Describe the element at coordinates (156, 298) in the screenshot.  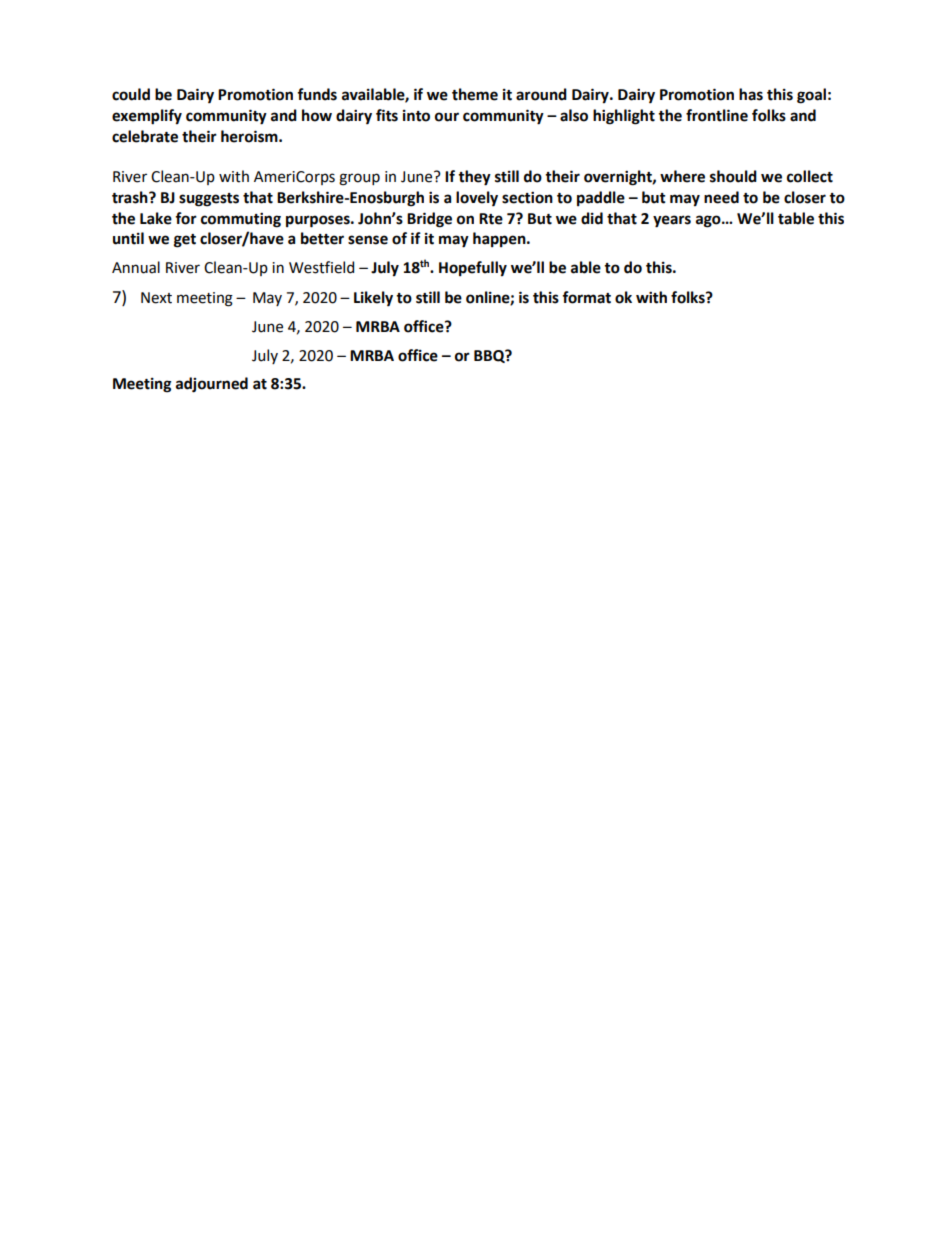
I see `Next` at that location.
